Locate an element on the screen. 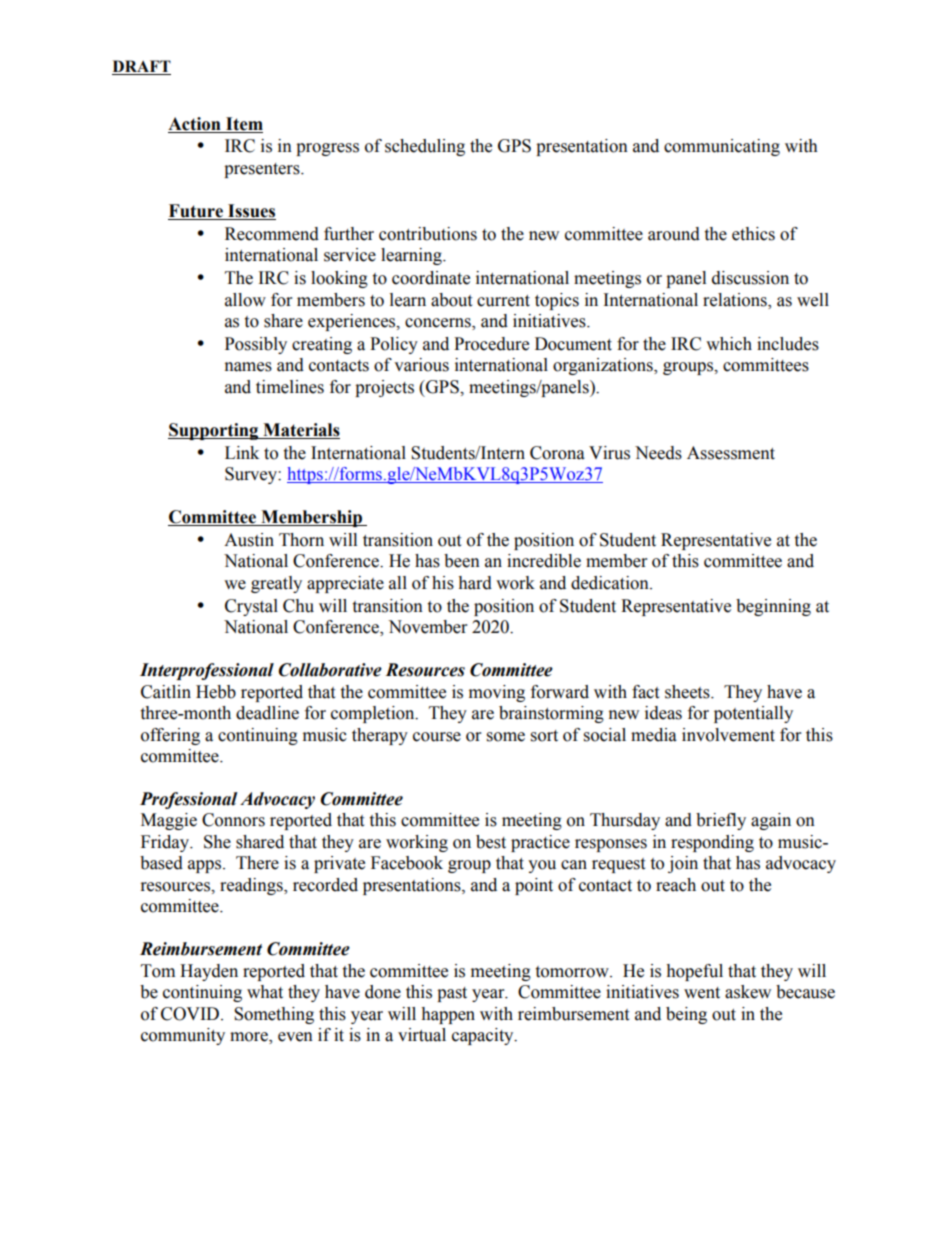  communicating is located at coordinates (722, 147).
